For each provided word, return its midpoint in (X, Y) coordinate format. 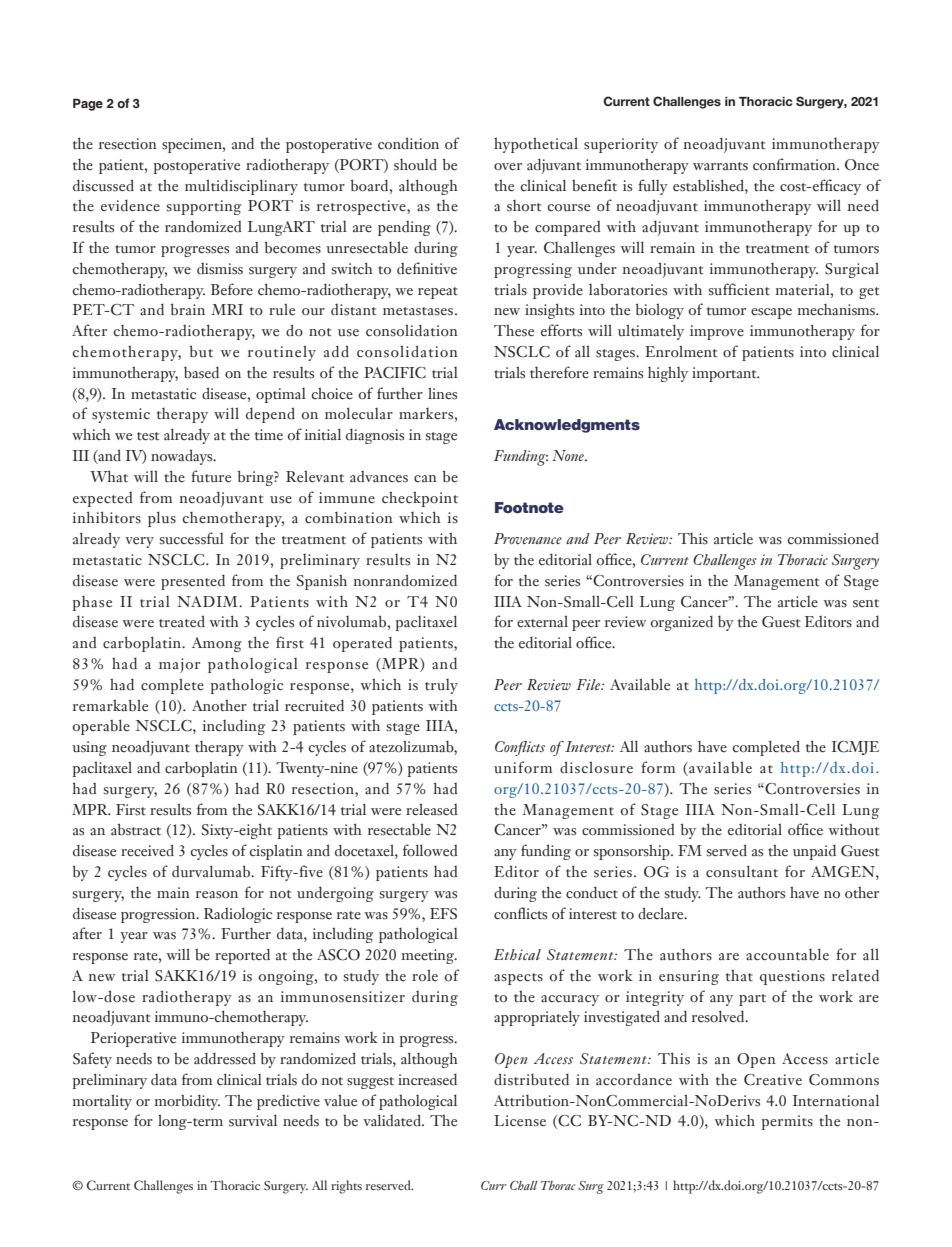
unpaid (814, 852)
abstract (136, 829)
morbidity (187, 1102)
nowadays (183, 457)
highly (668, 374)
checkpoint (420, 499)
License (520, 1121)
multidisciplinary (241, 187)
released (431, 809)
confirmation (795, 164)
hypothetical (536, 145)
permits (787, 1122)
